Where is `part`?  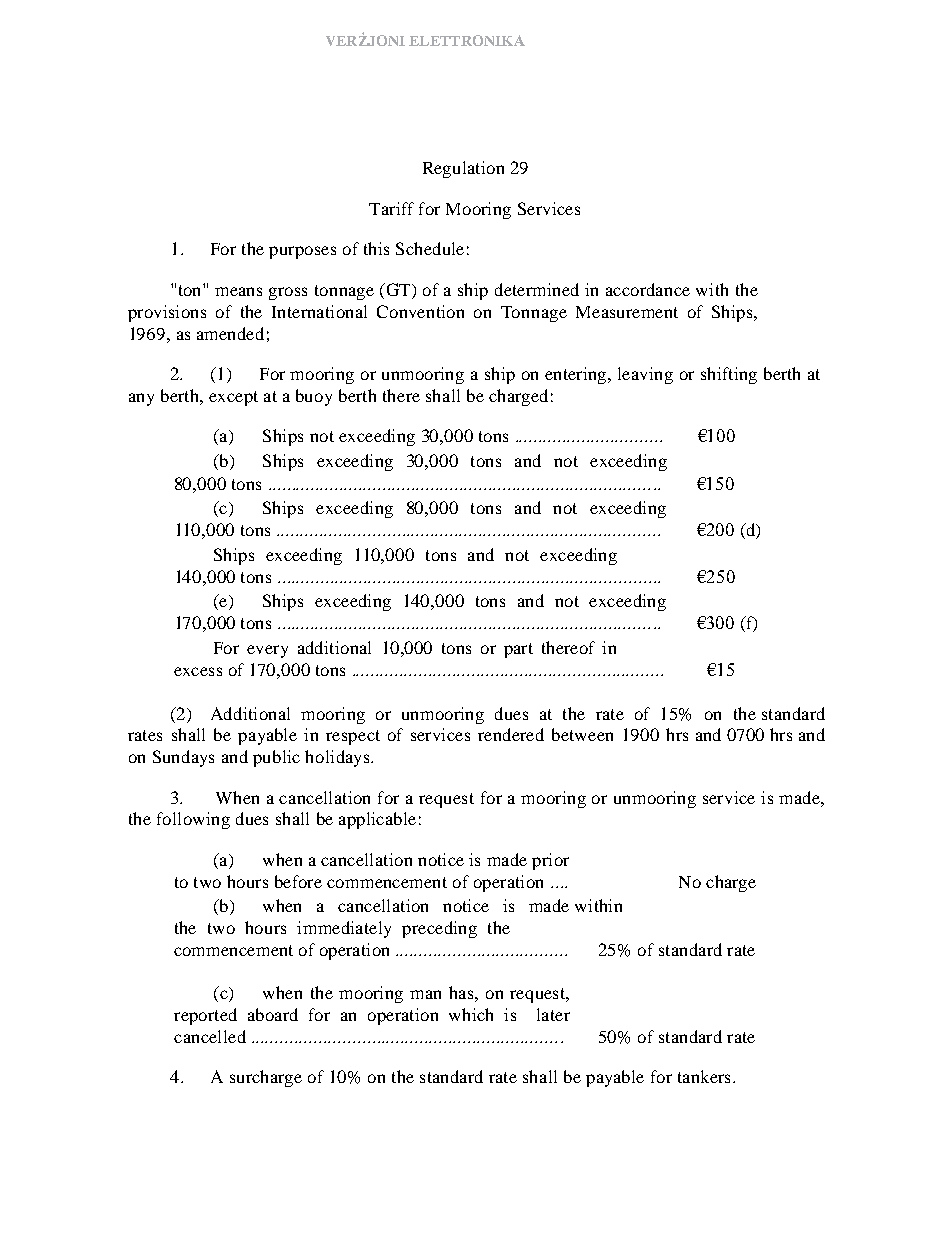 part is located at coordinates (518, 650).
